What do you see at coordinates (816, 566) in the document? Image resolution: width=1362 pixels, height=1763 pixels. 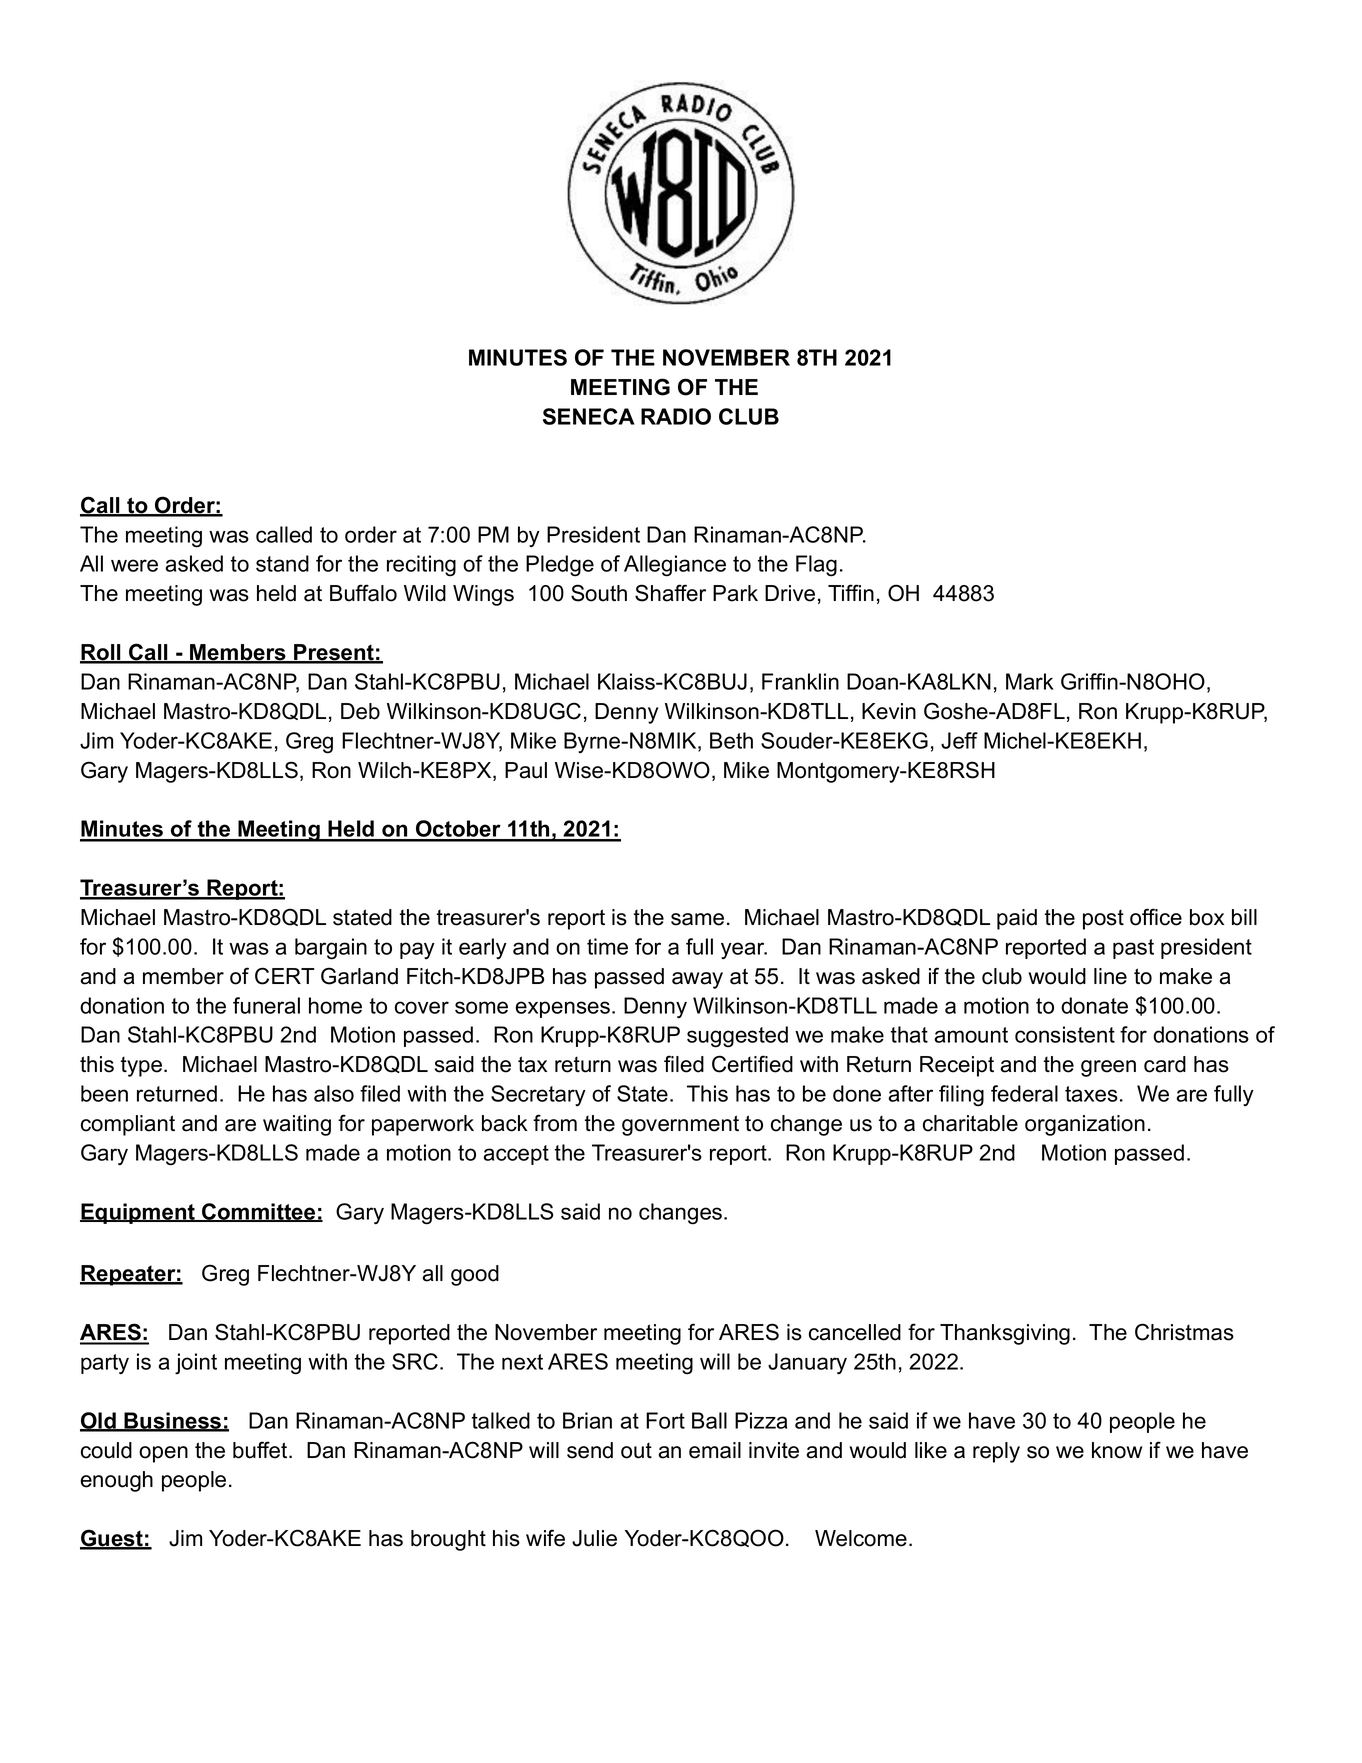 I see `Flag` at bounding box center [816, 566].
